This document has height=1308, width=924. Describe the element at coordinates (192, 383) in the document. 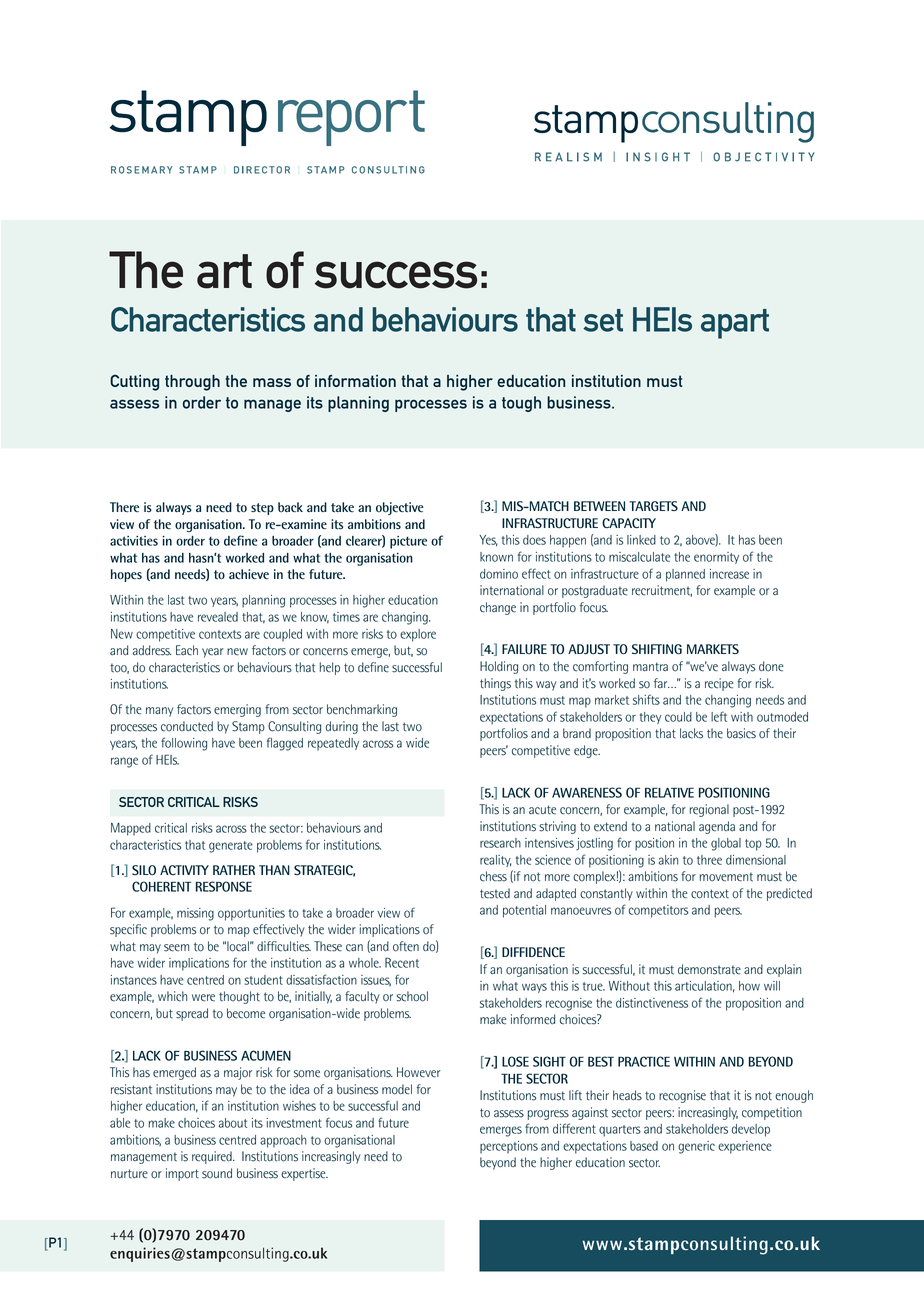

I see `through` at that location.
